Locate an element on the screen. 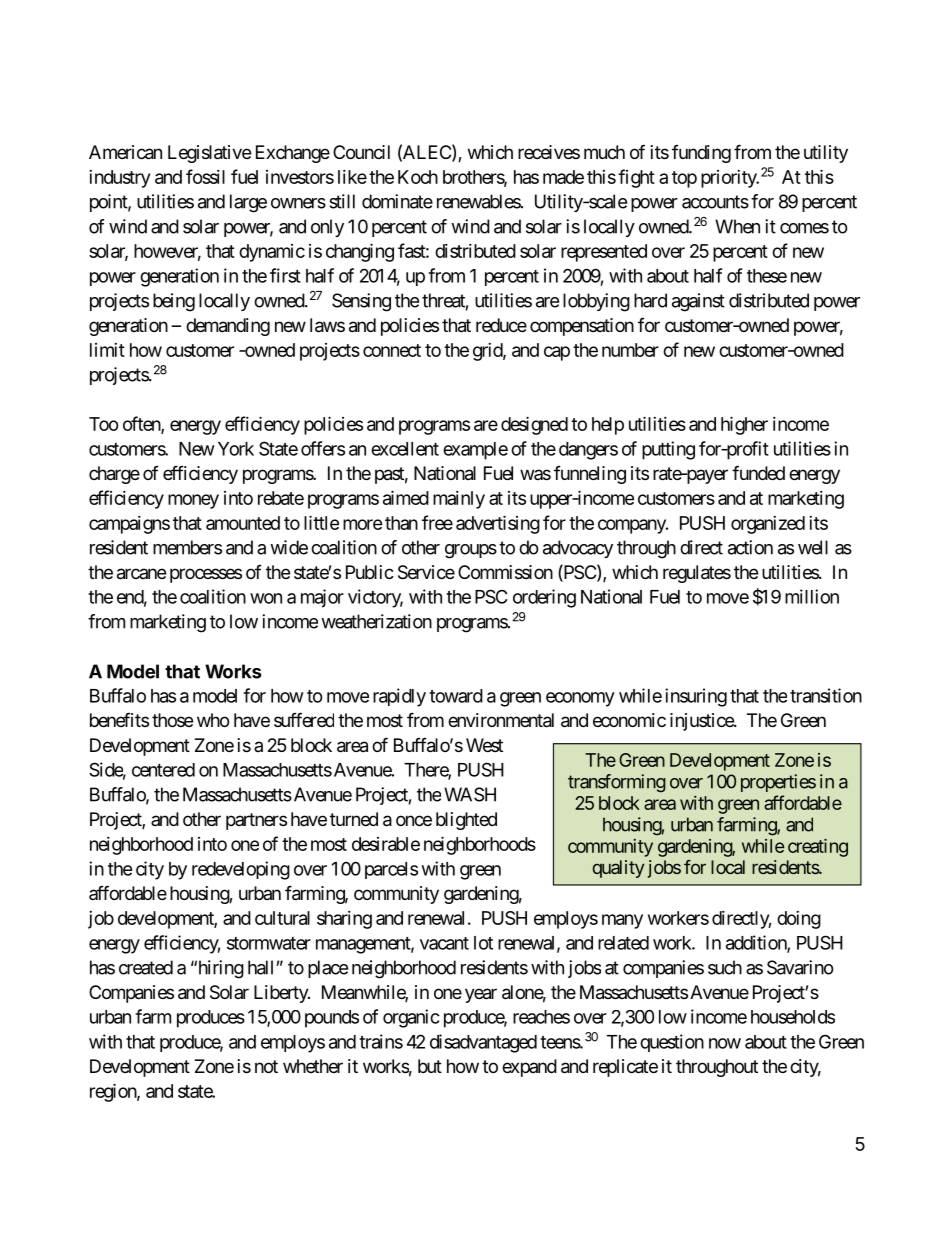 The width and height of the screenshot is (952, 1233). Koch is located at coordinates (418, 177).
